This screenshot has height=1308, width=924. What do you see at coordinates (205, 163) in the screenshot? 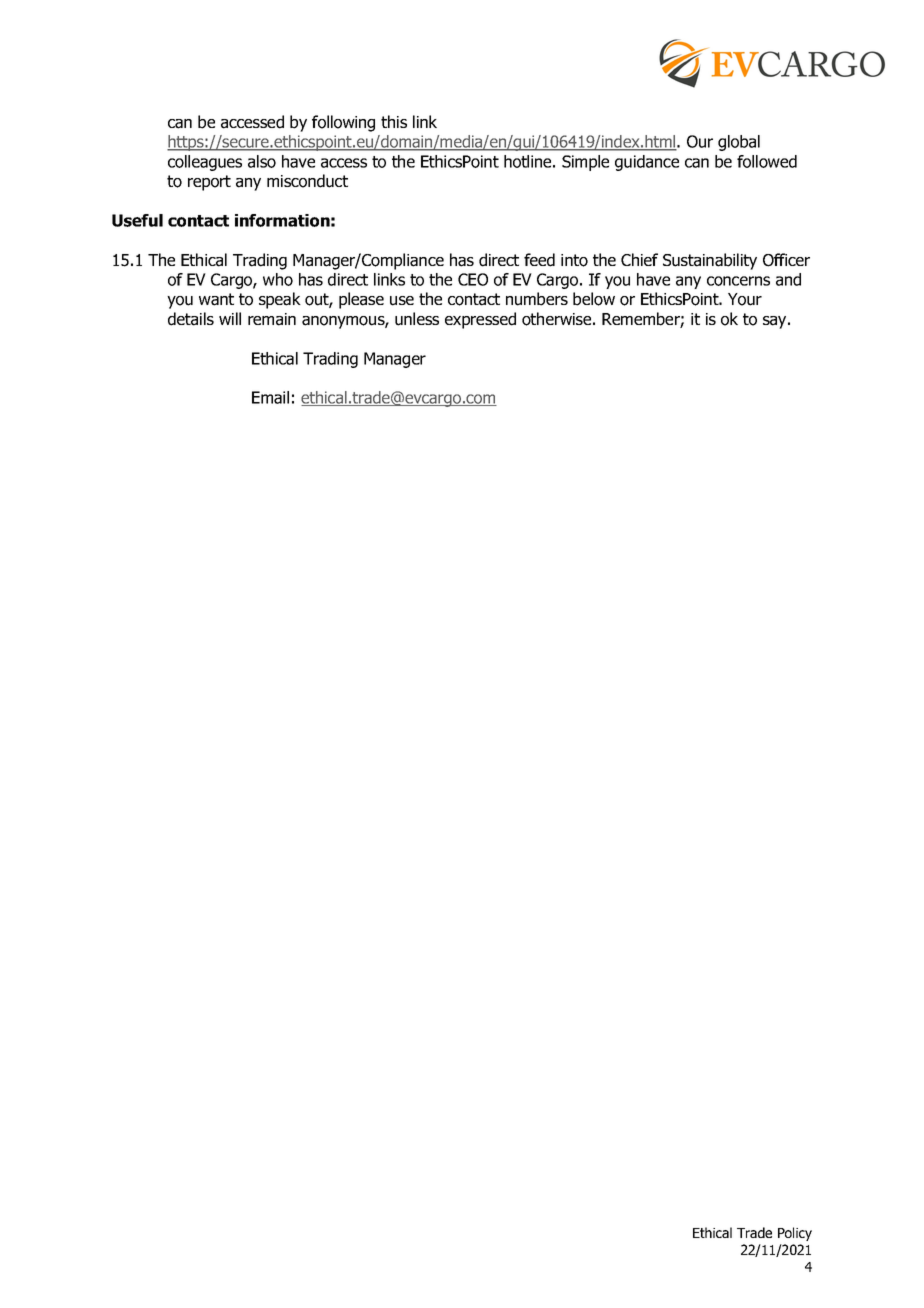
I see `colleagues` at bounding box center [205, 163].
